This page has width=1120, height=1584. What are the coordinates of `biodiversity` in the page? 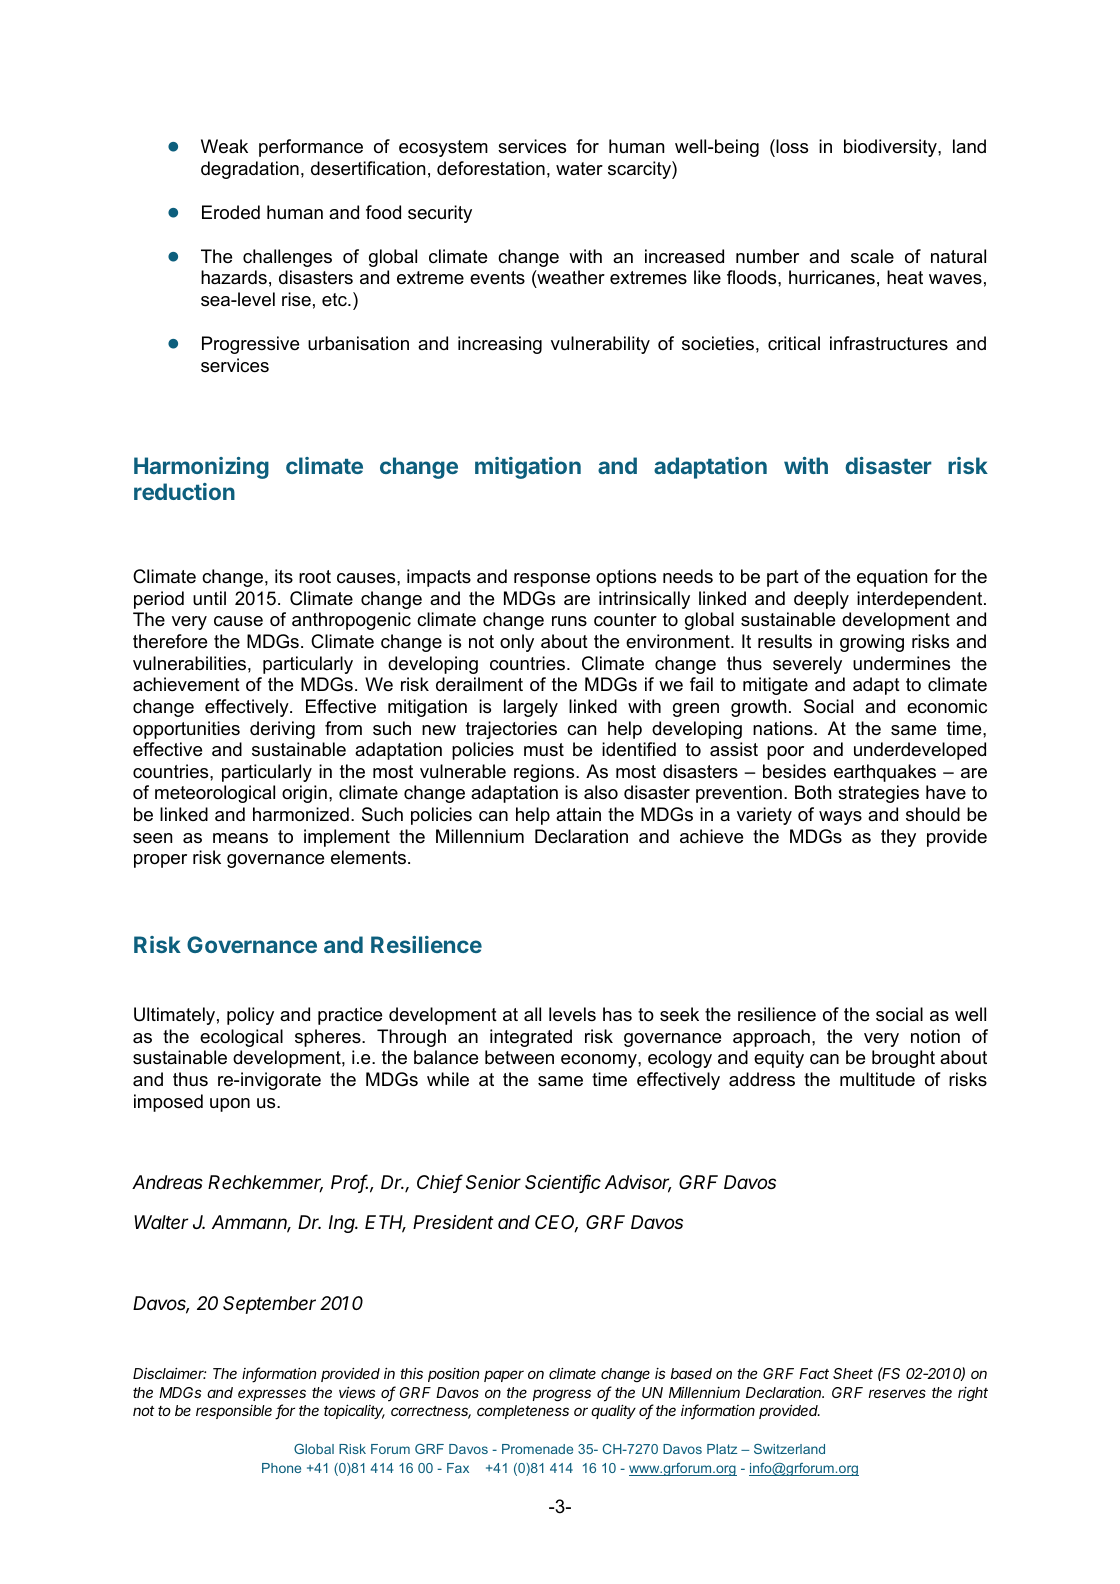 It's located at (891, 148).
